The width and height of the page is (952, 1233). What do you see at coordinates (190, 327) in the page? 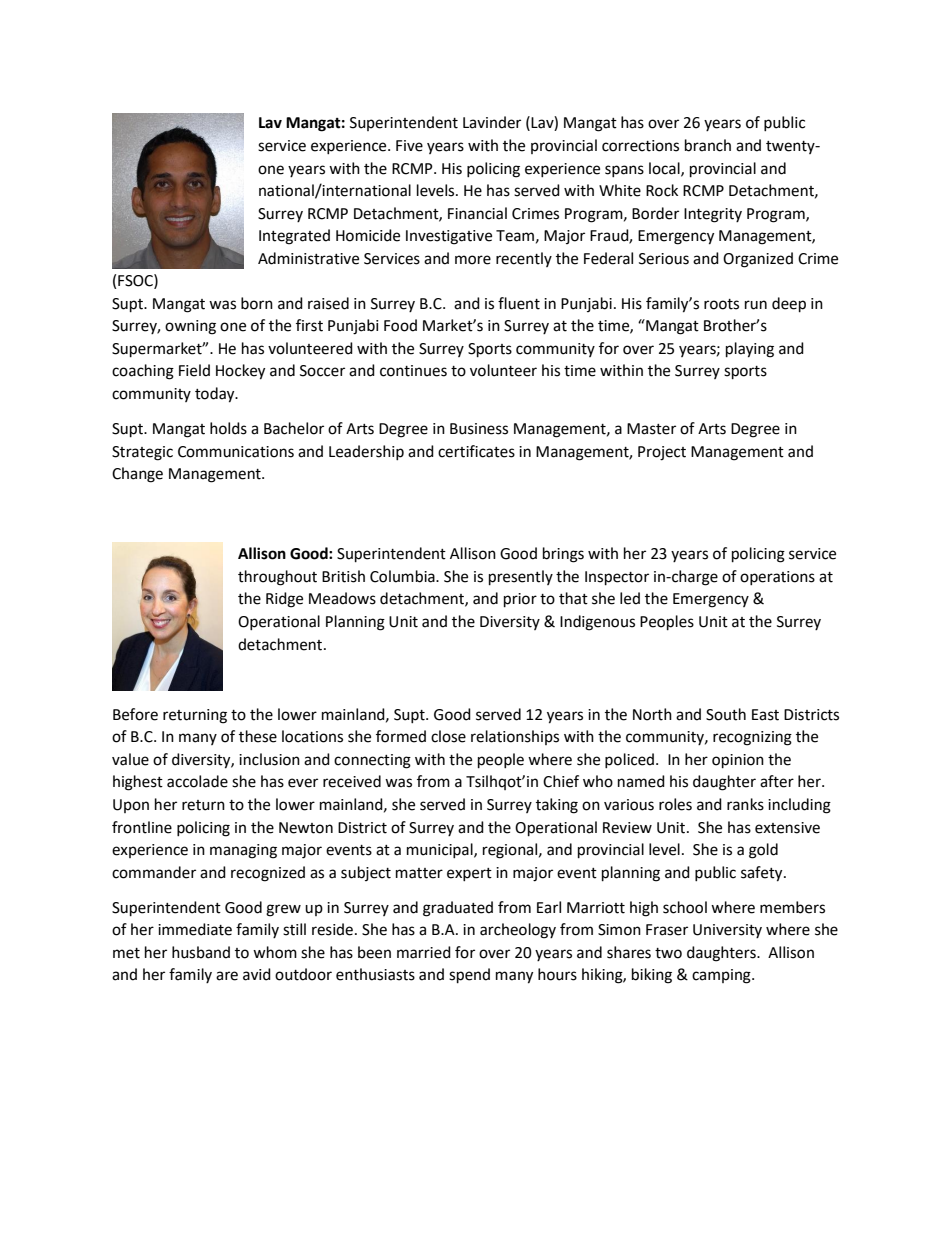
I see `owning` at bounding box center [190, 327].
